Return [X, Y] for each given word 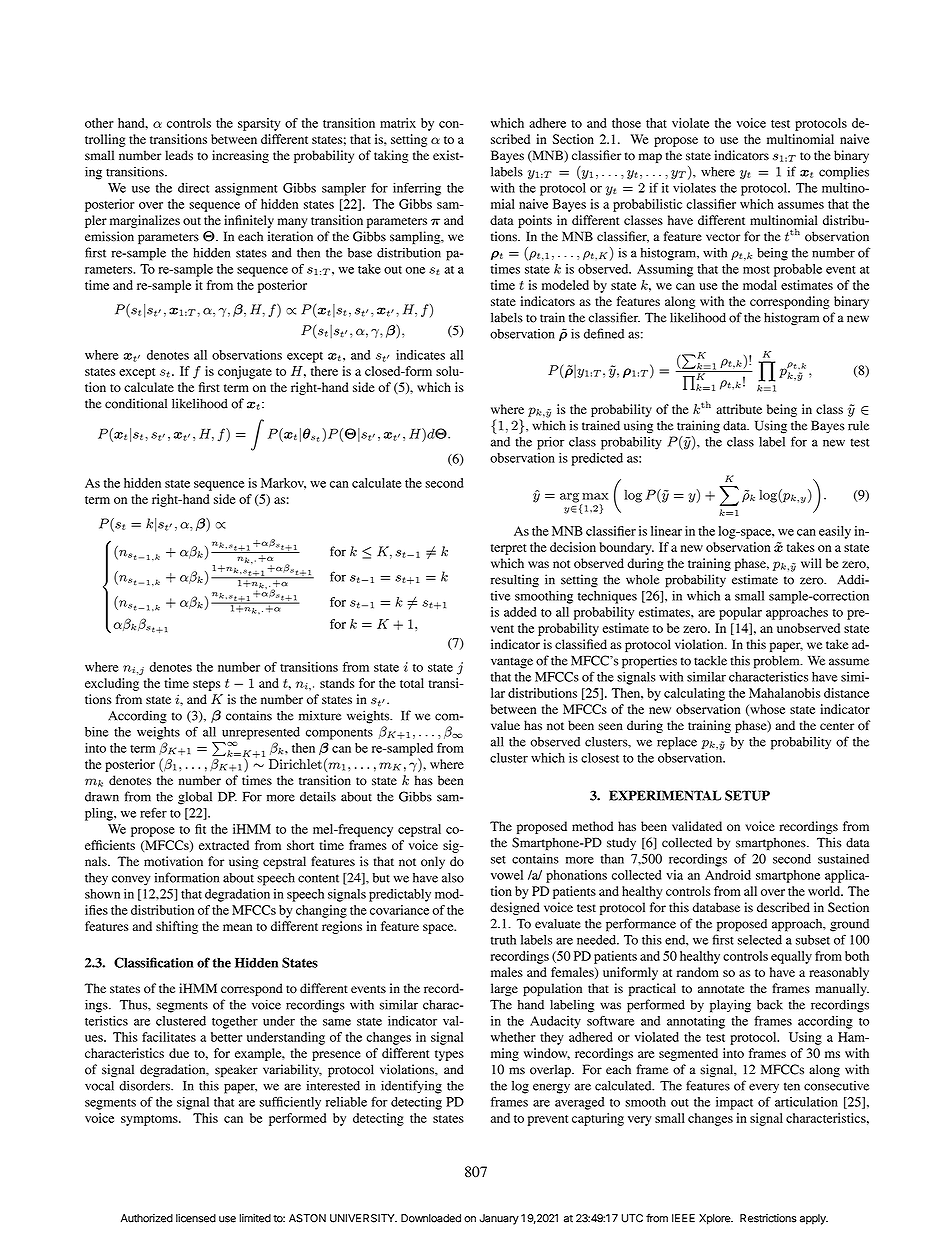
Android [728, 875]
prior [550, 443]
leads [179, 155]
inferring [417, 189]
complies [844, 173]
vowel [507, 875]
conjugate [245, 372]
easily [835, 532]
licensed [196, 1218]
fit [200, 829]
